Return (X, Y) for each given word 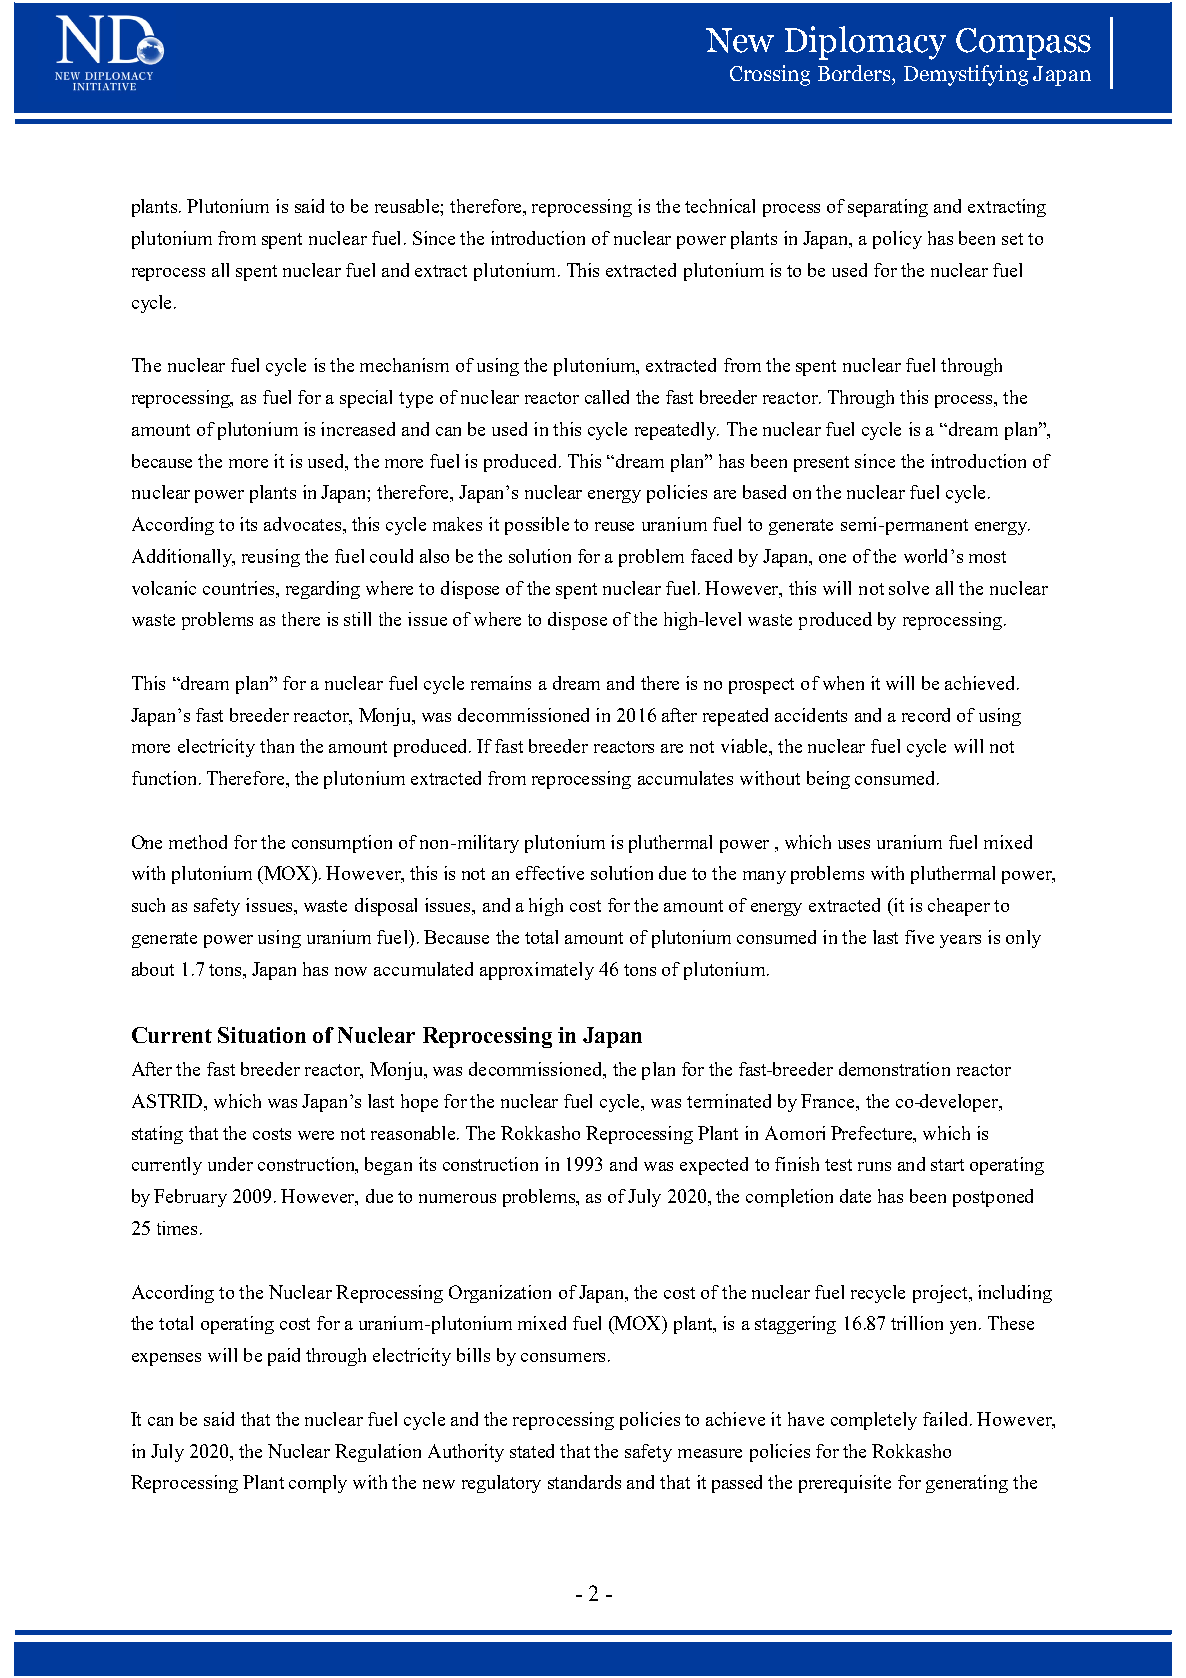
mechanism (404, 365)
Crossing (770, 75)
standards (584, 1482)
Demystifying (966, 75)
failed (947, 1419)
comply (318, 1484)
